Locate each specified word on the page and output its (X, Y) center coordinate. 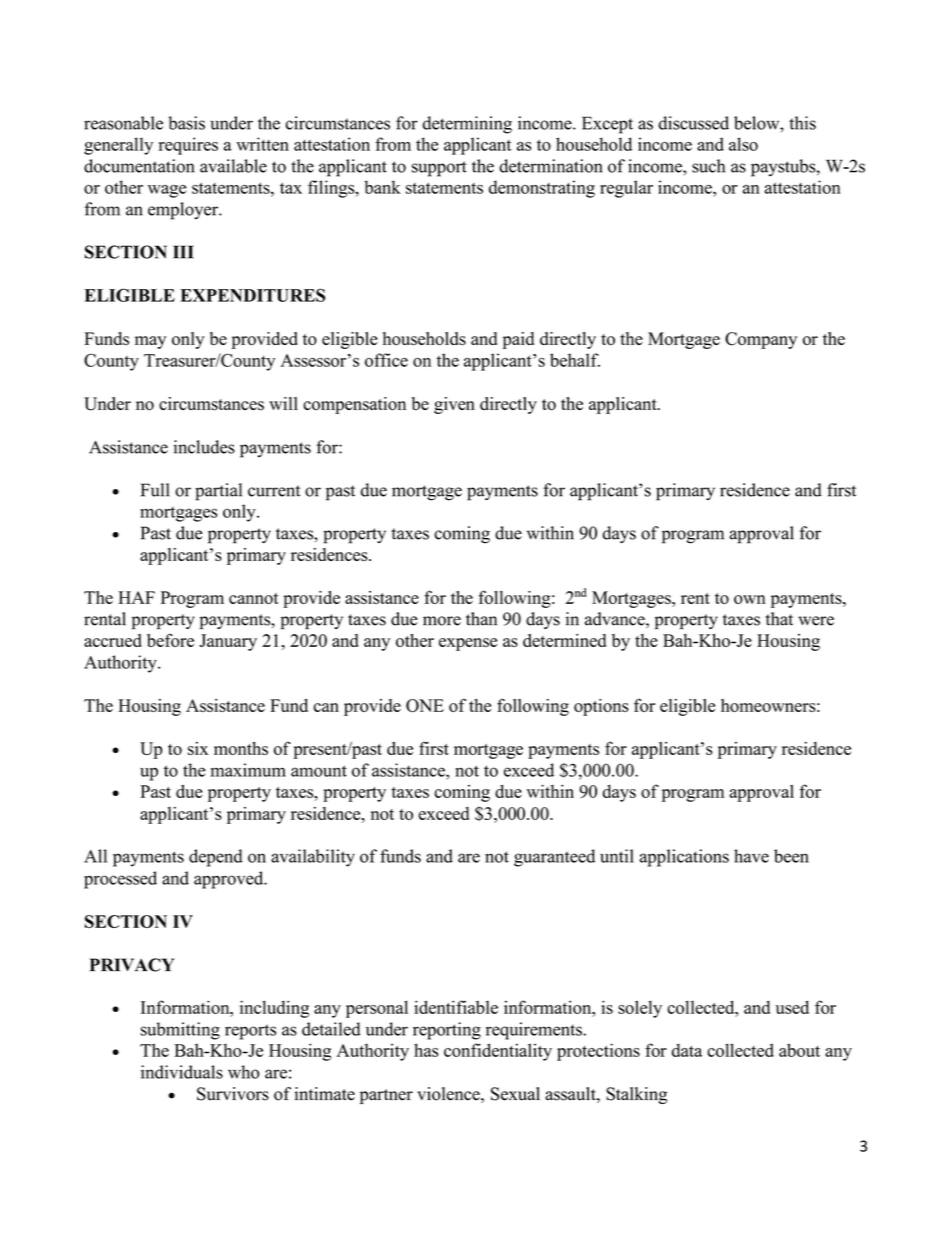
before (170, 640)
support (439, 169)
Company (761, 340)
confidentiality (498, 1052)
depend (216, 858)
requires (188, 146)
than (481, 619)
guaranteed (554, 858)
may (150, 342)
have (751, 856)
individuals (182, 1072)
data (687, 1050)
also (743, 144)
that (779, 619)
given (454, 405)
